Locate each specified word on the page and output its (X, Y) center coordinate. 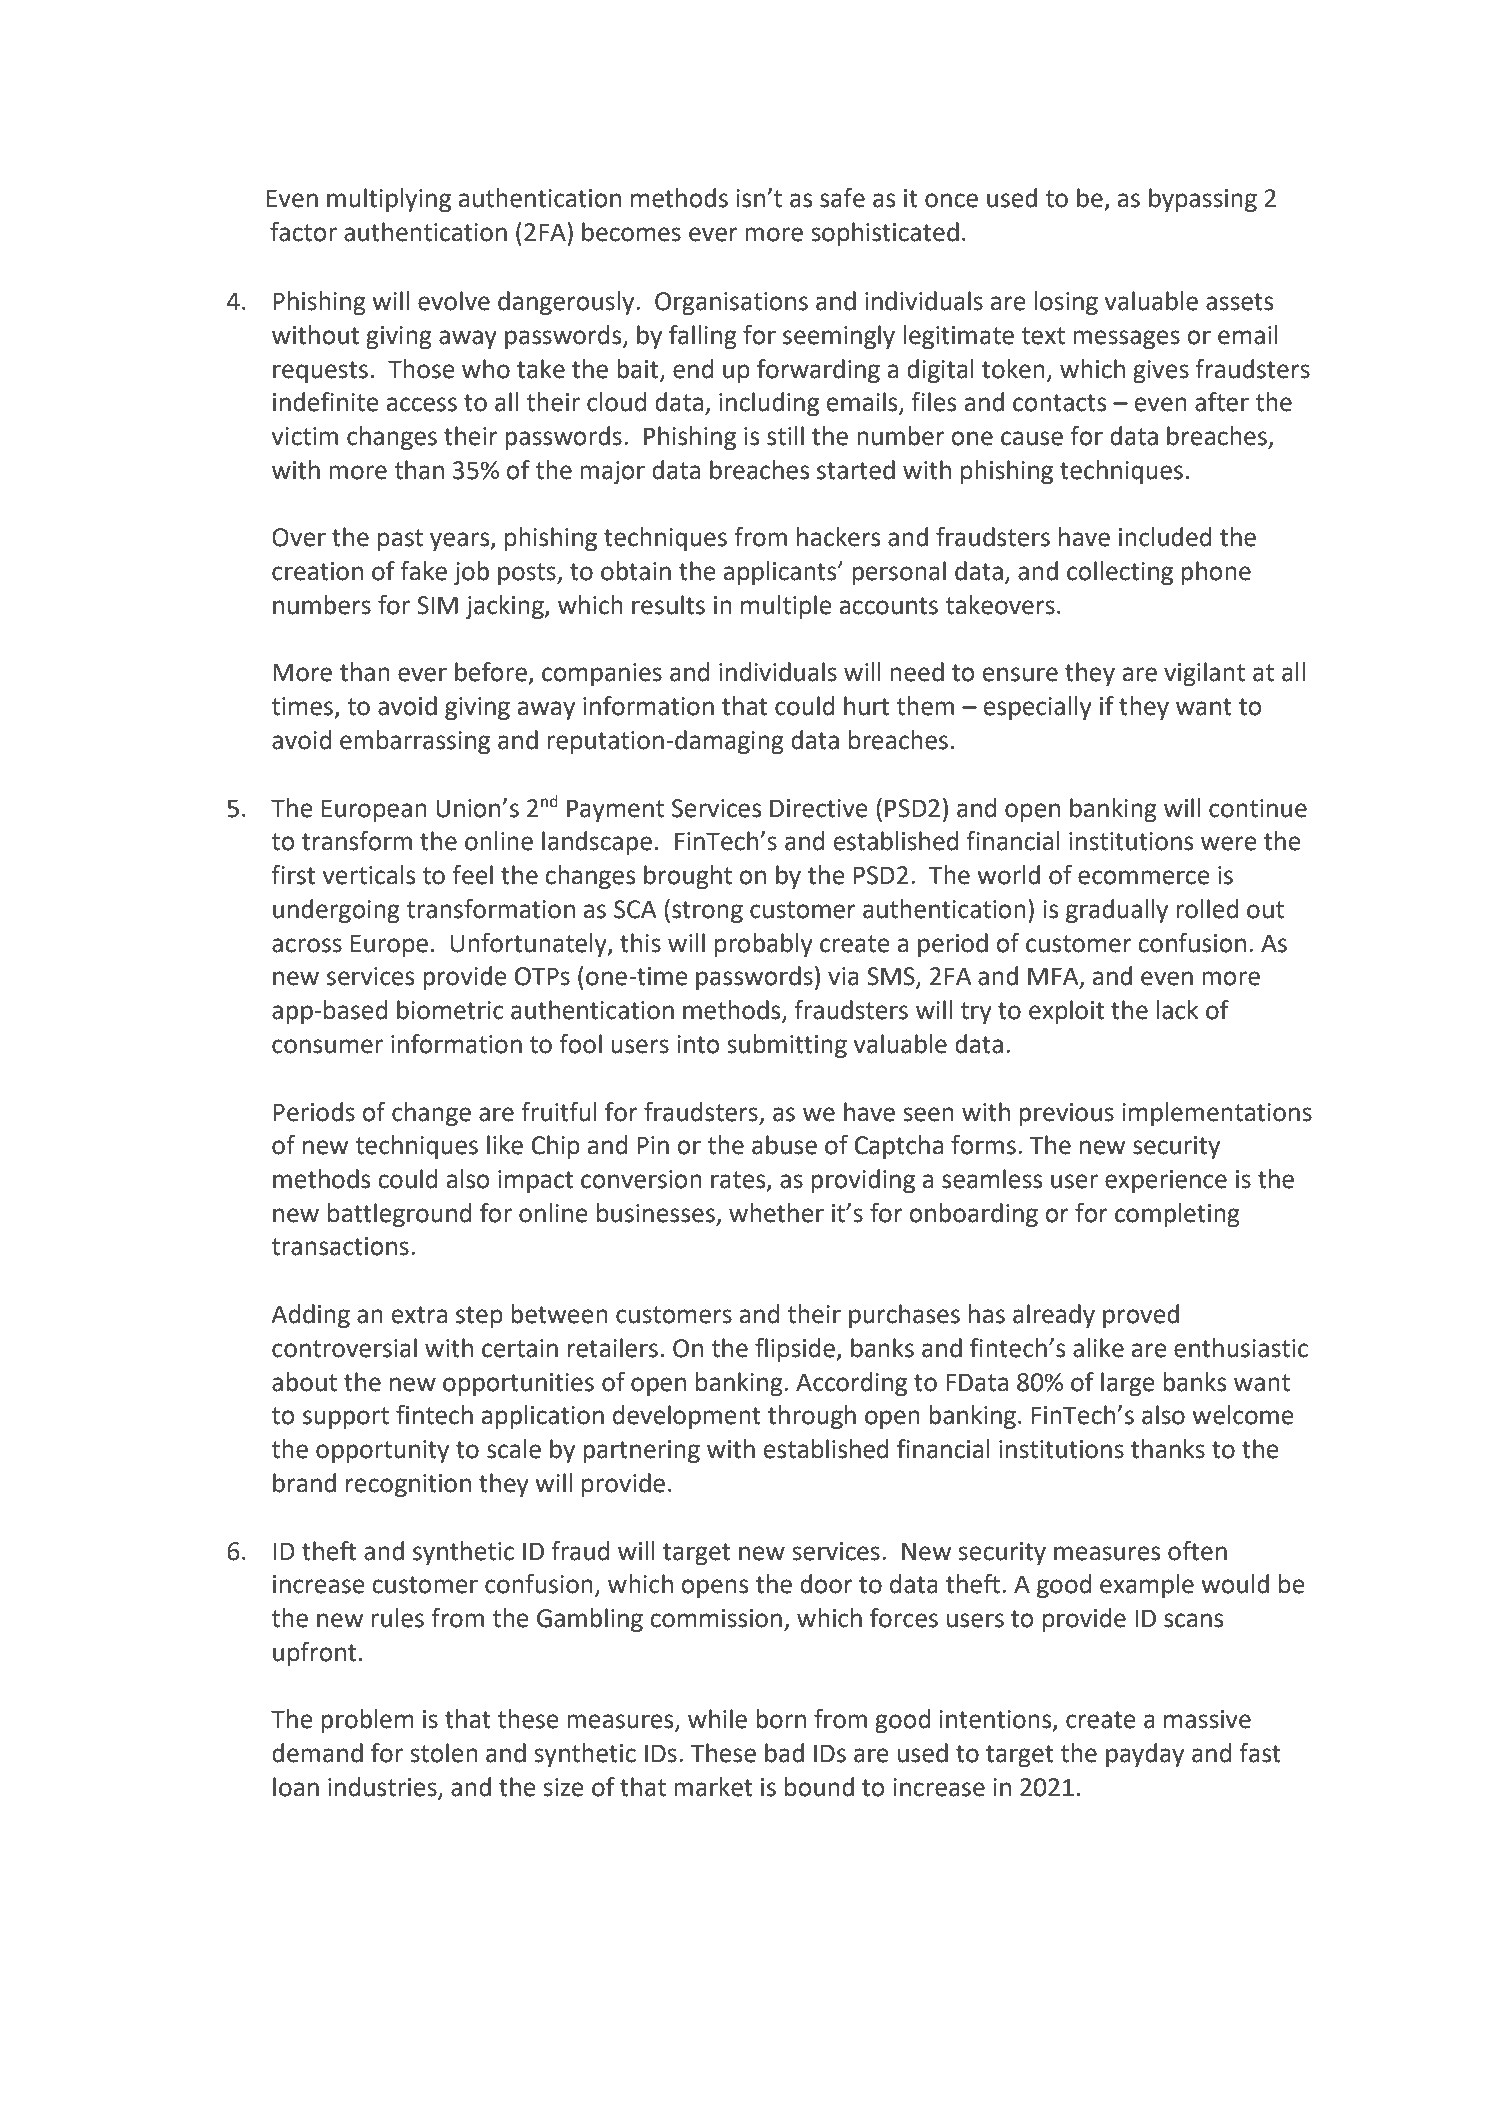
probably (764, 945)
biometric (450, 1010)
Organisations (731, 303)
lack (1177, 1010)
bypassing (1203, 200)
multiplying (389, 200)
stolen (444, 1753)
